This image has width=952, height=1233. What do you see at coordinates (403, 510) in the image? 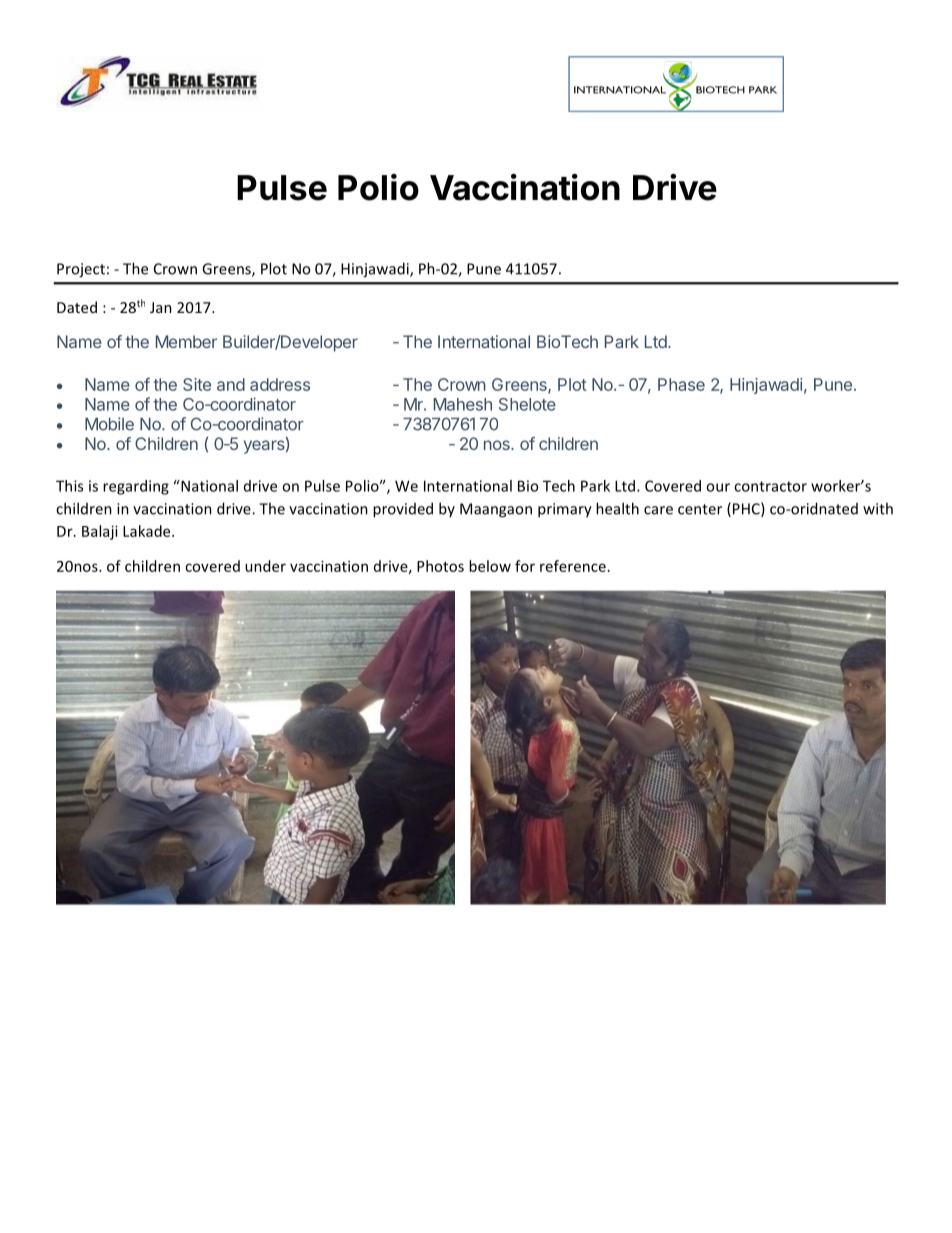
I see `provided` at bounding box center [403, 510].
